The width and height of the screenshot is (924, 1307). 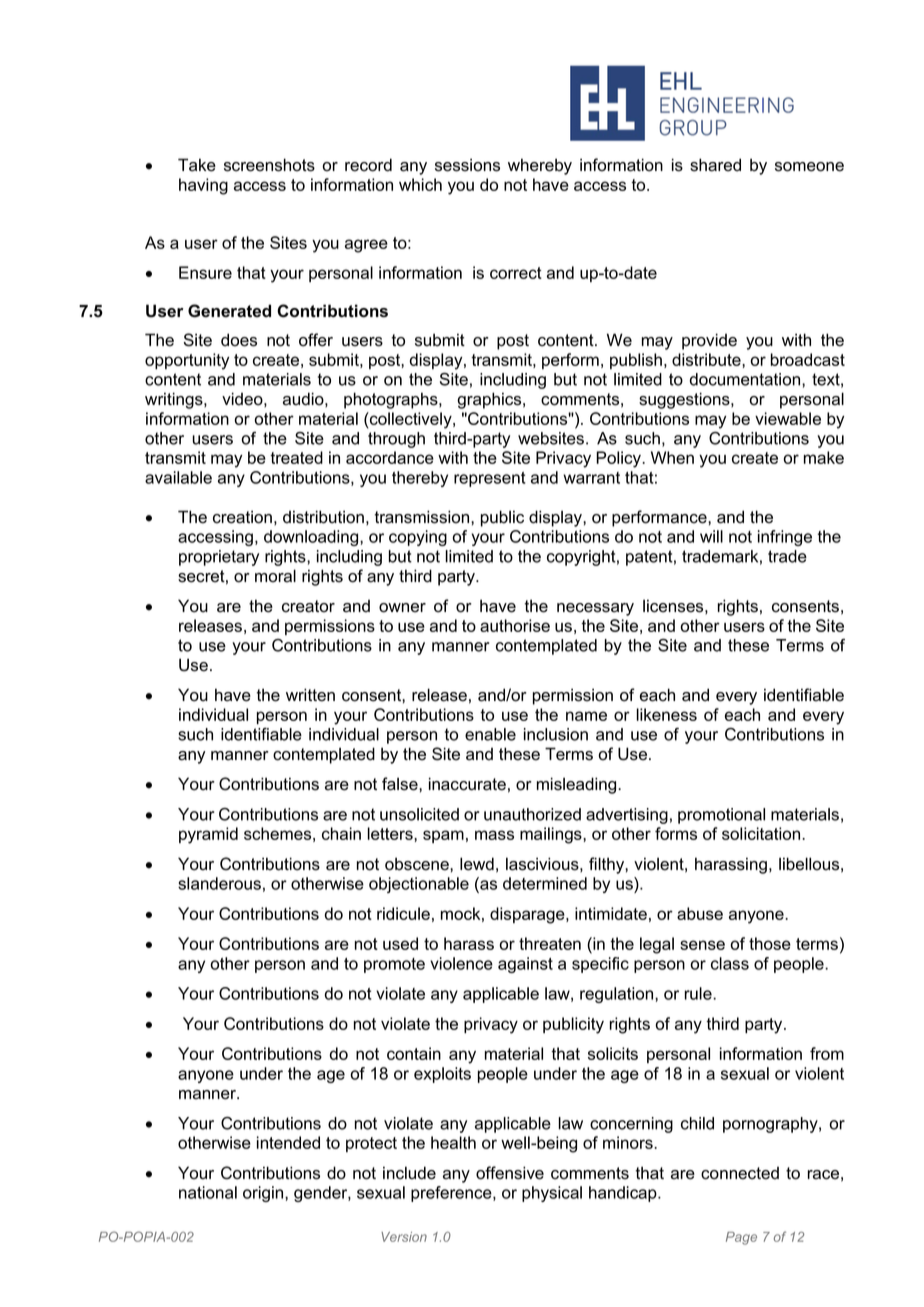 What do you see at coordinates (310, 695) in the screenshot?
I see `written` at bounding box center [310, 695].
